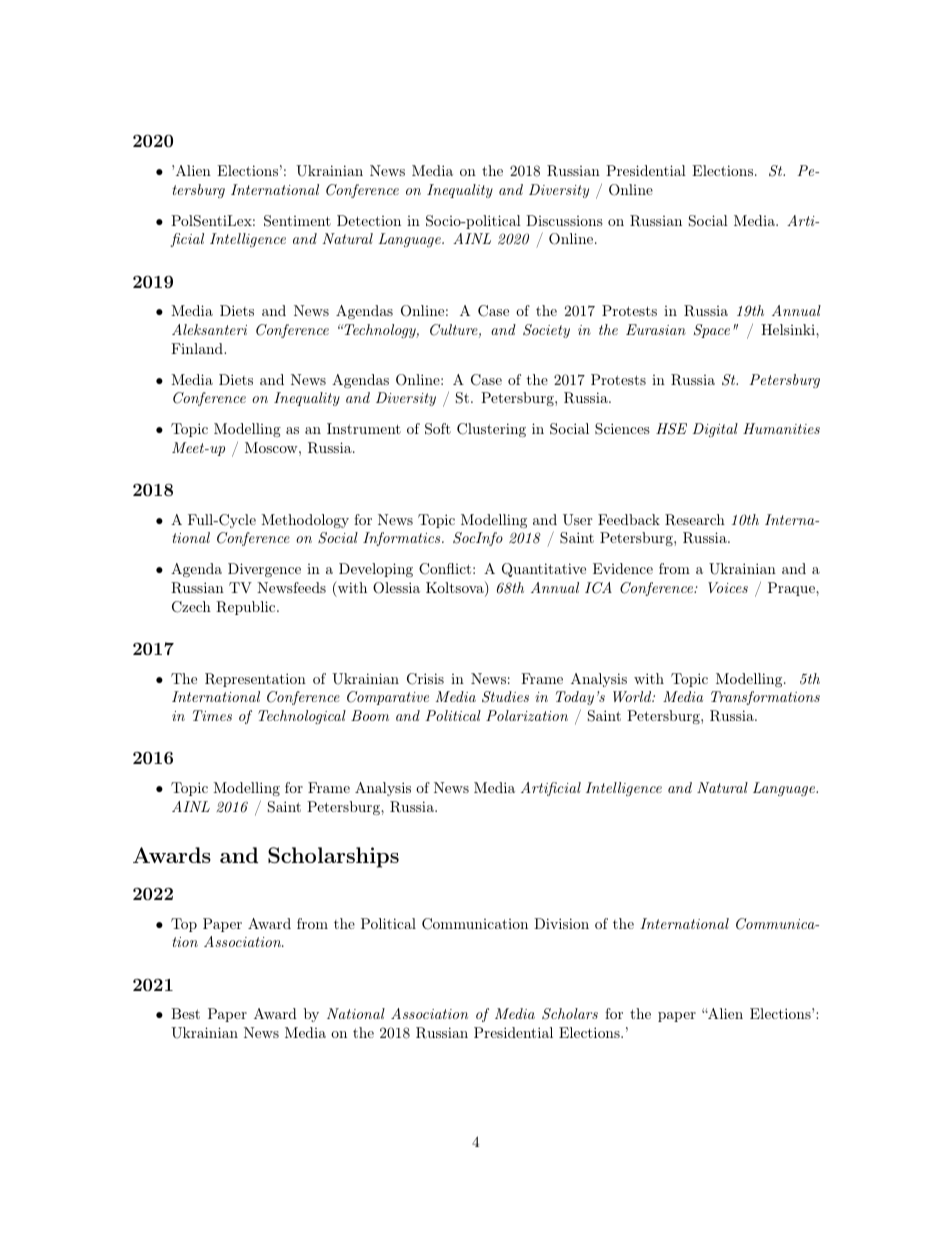  What do you see at coordinates (561, 923) in the screenshot?
I see `Division` at bounding box center [561, 923].
